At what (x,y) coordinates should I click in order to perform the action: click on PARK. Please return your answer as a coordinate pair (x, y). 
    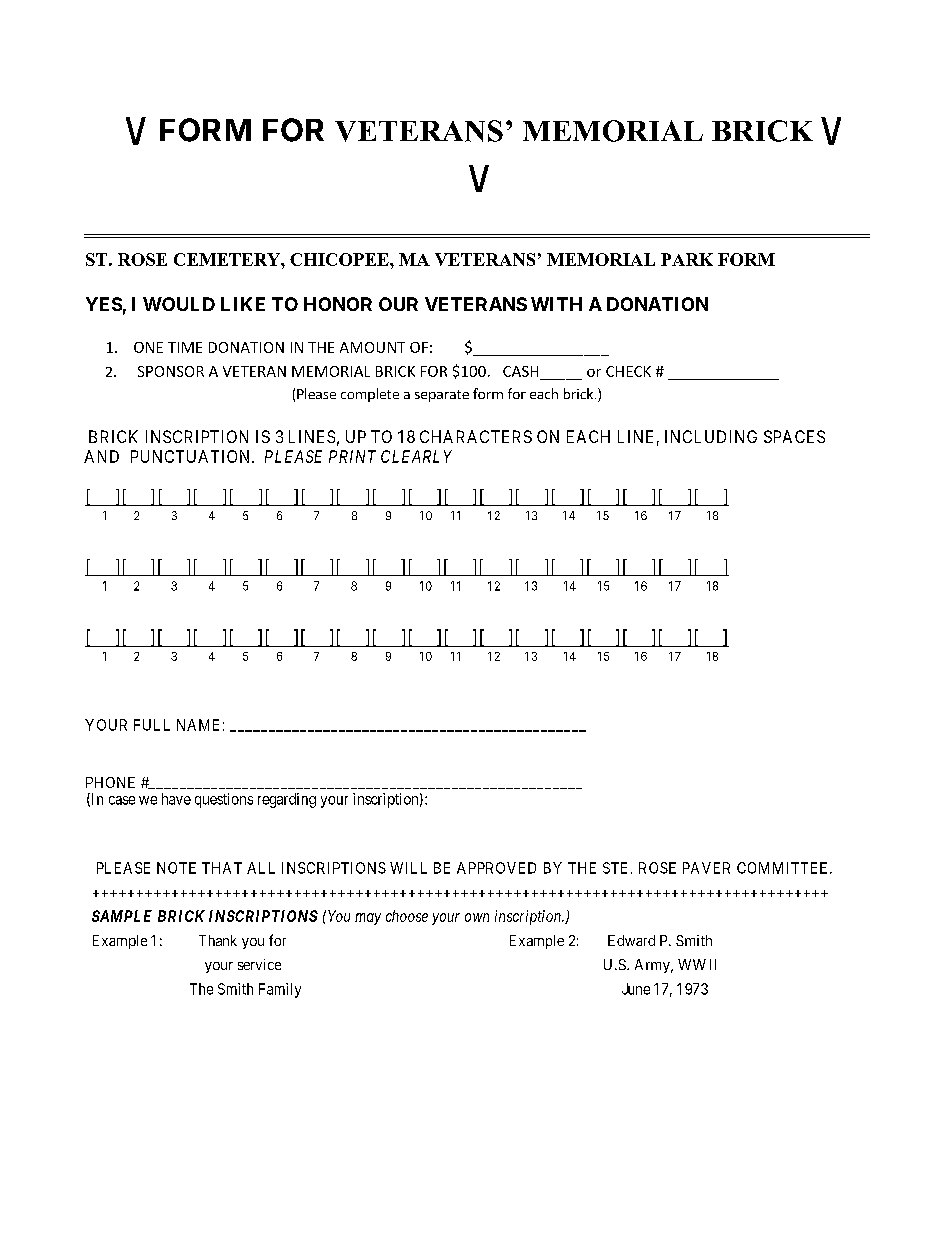
    Looking at the image, I should click on (687, 259).
